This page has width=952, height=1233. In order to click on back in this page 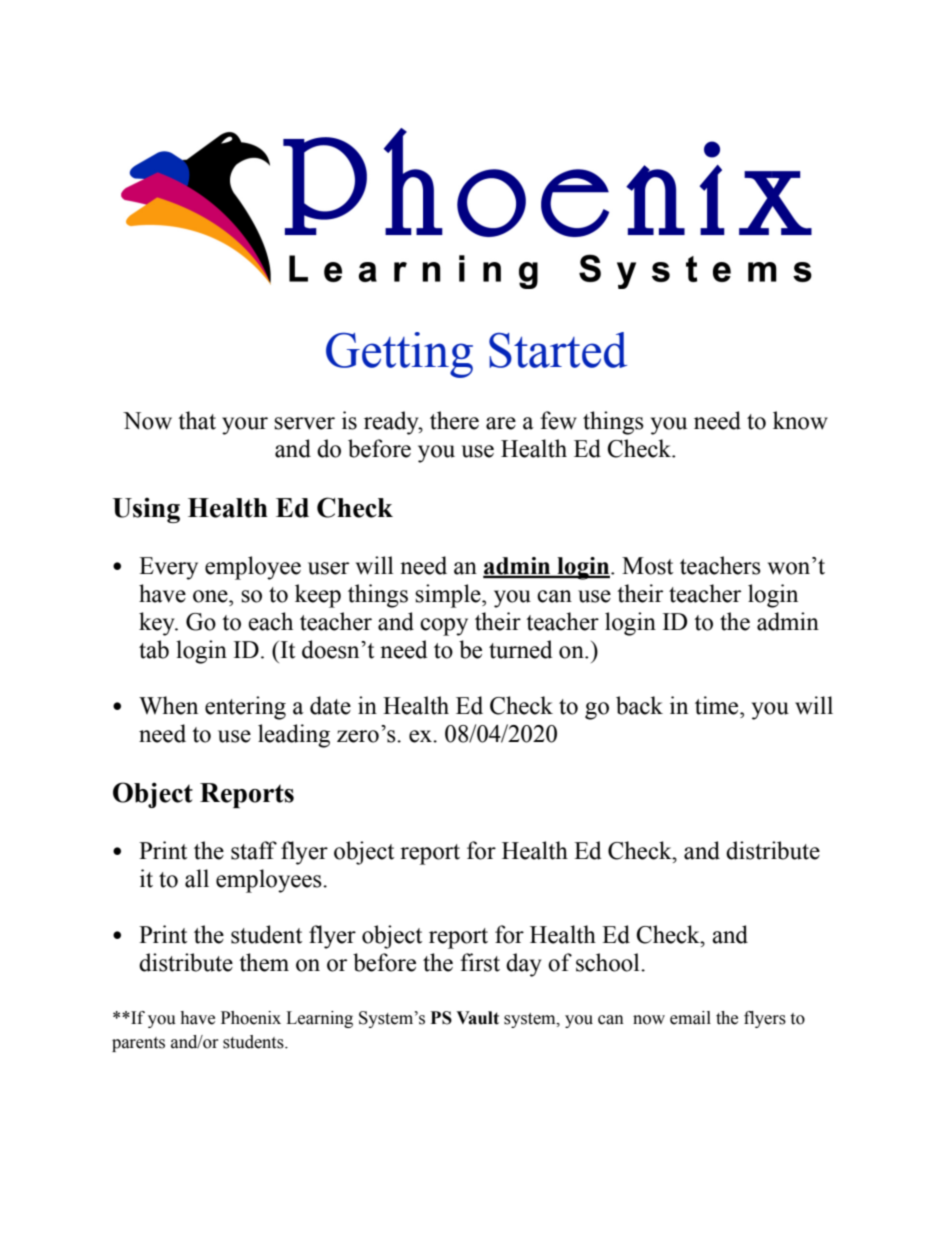, I will do `click(639, 705)`.
